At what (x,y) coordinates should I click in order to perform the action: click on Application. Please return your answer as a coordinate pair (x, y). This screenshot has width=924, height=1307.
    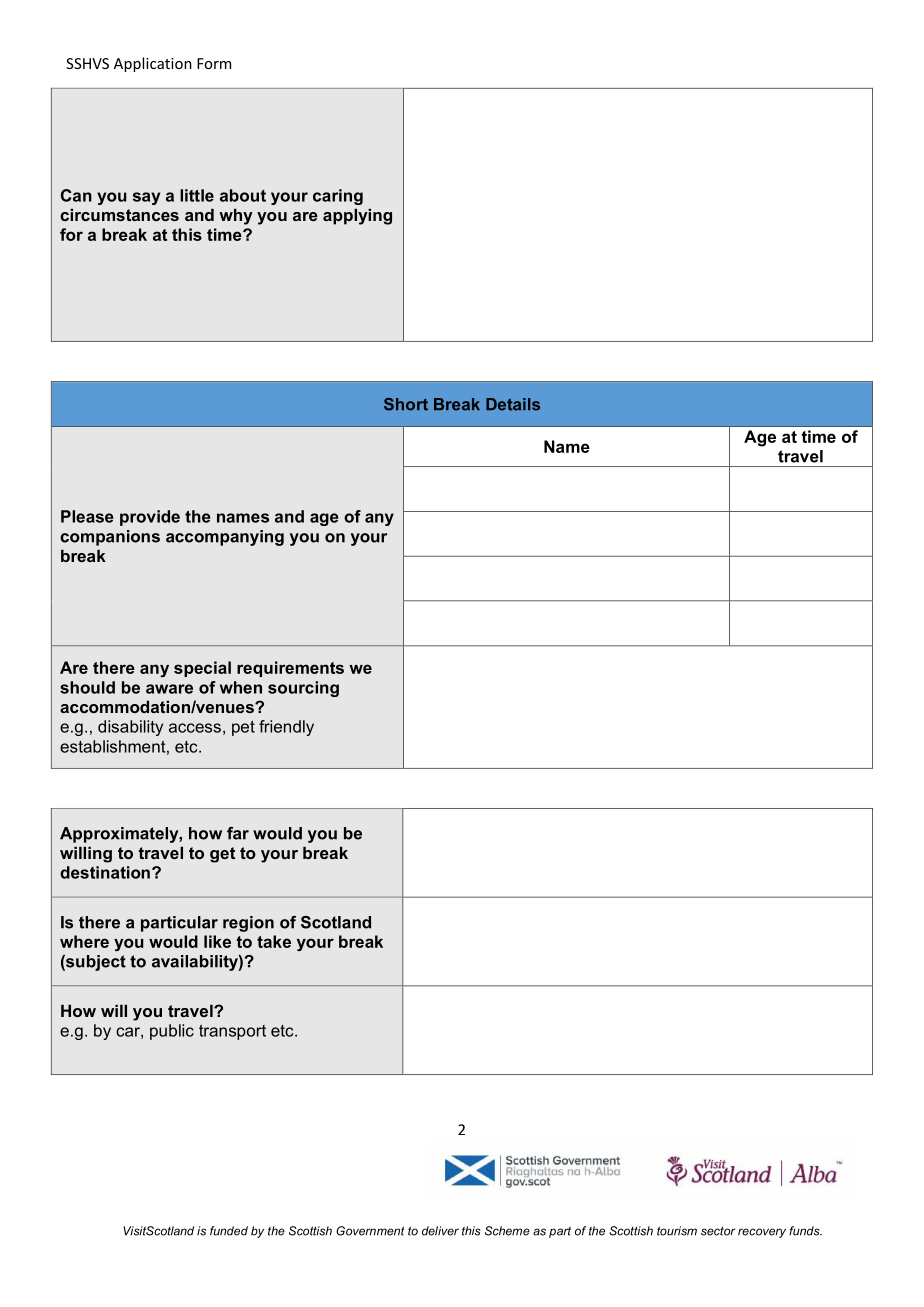
    Looking at the image, I should click on (153, 64).
